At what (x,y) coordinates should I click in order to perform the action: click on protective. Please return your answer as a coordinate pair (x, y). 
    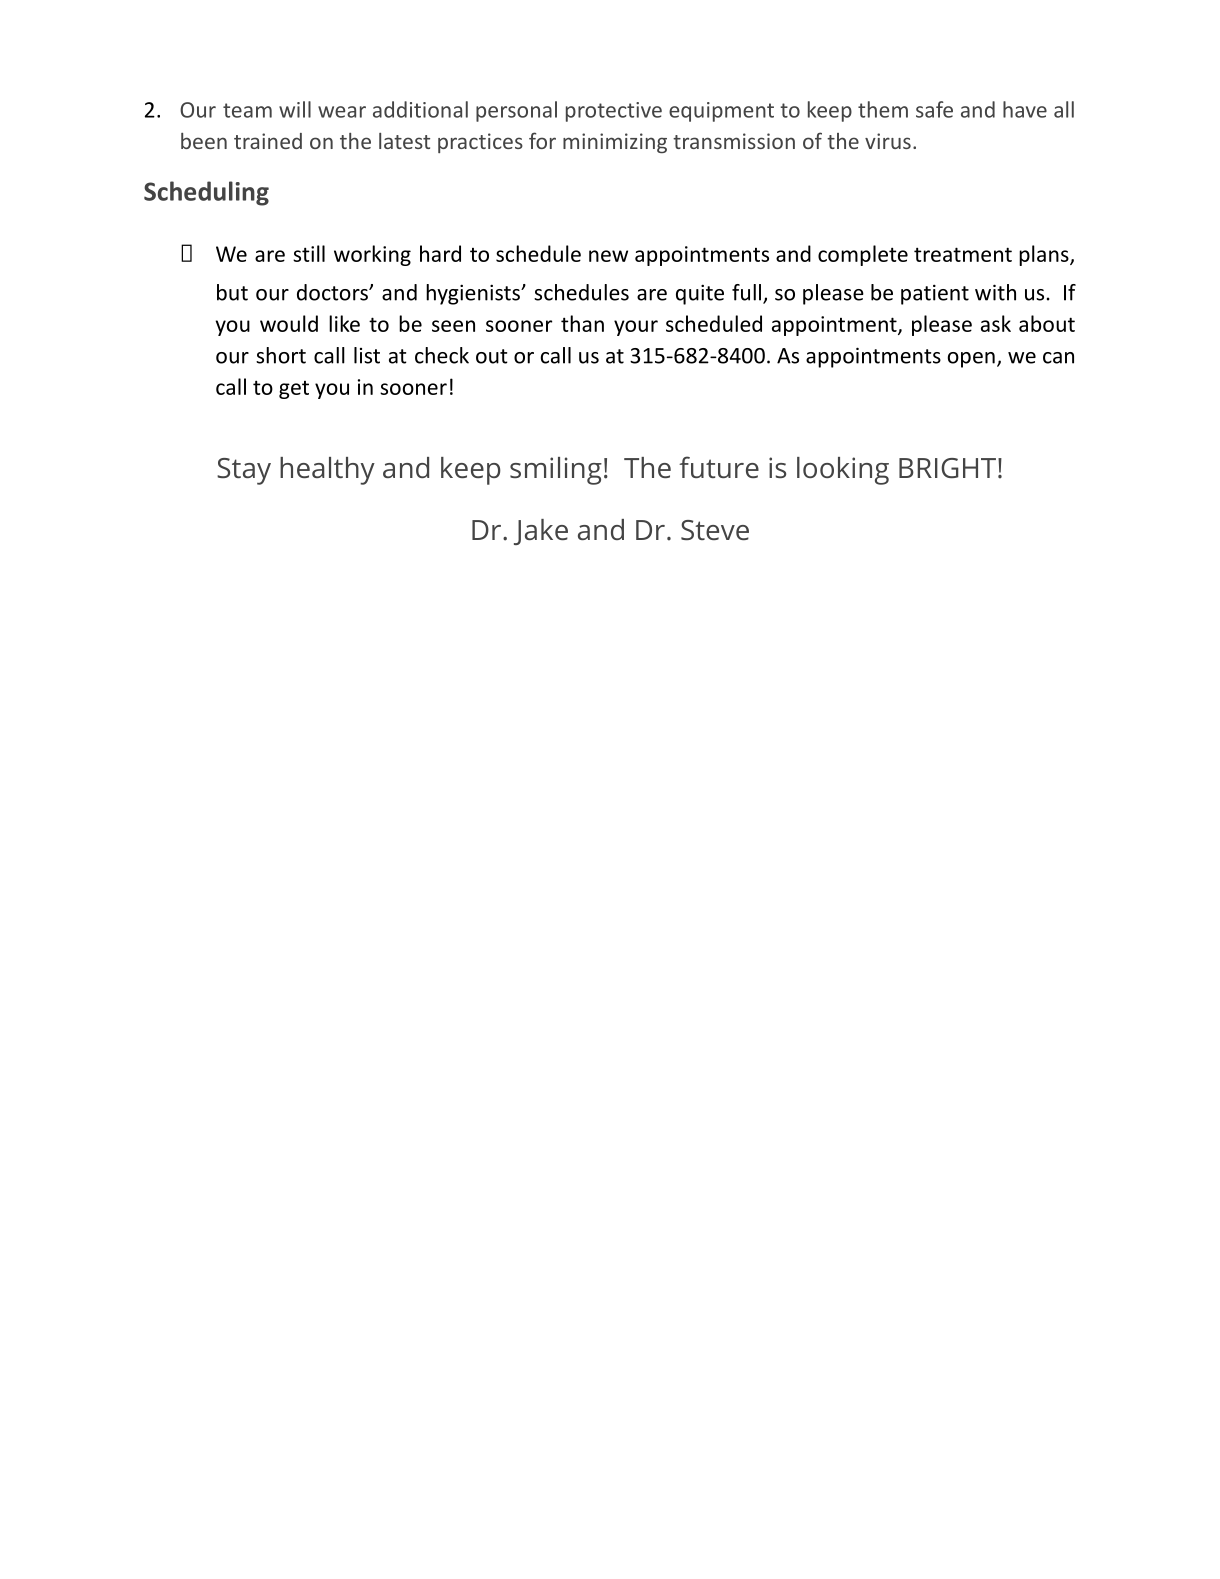
    Looking at the image, I should click on (614, 112).
